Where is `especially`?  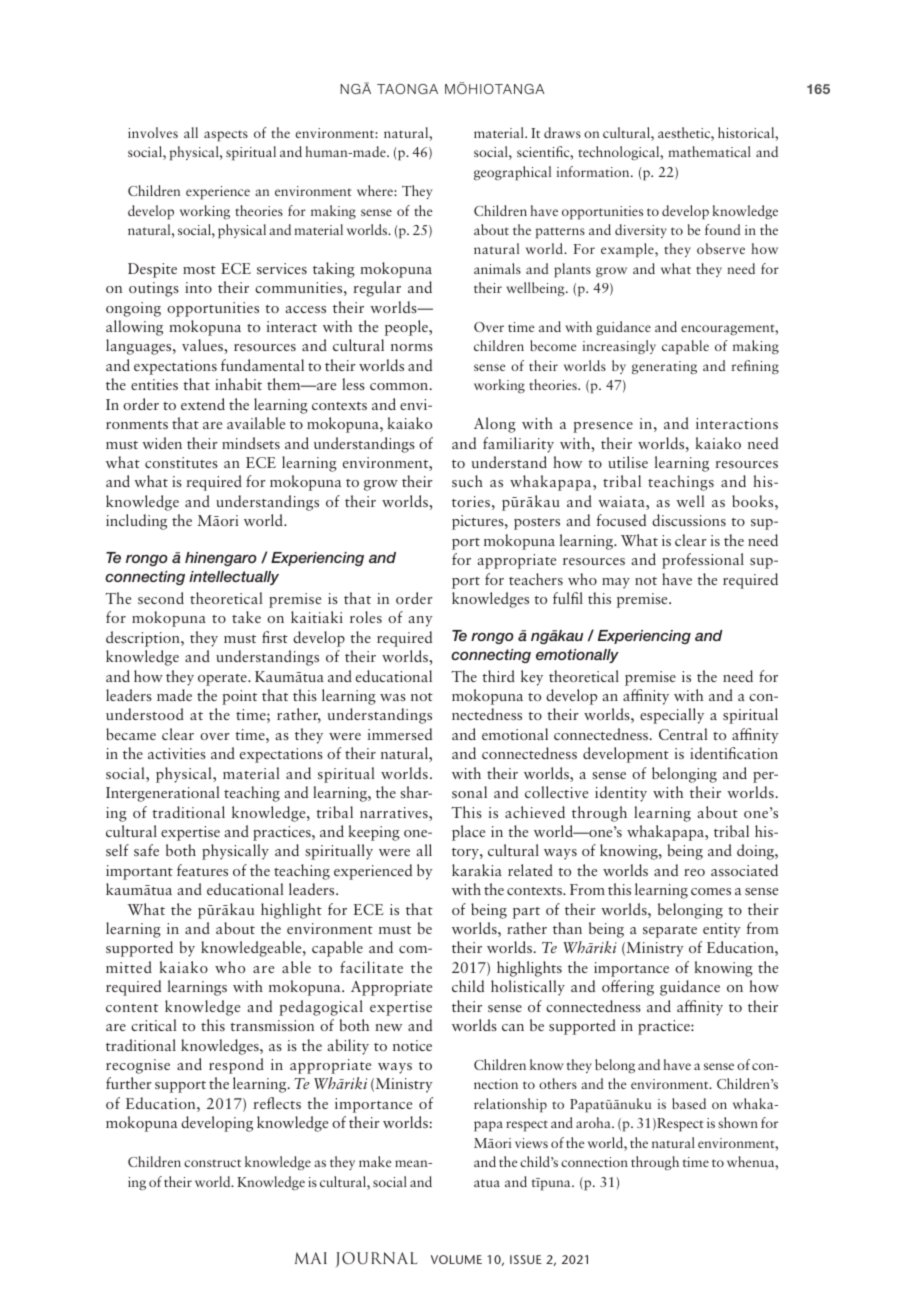 especially is located at coordinates (672, 716).
